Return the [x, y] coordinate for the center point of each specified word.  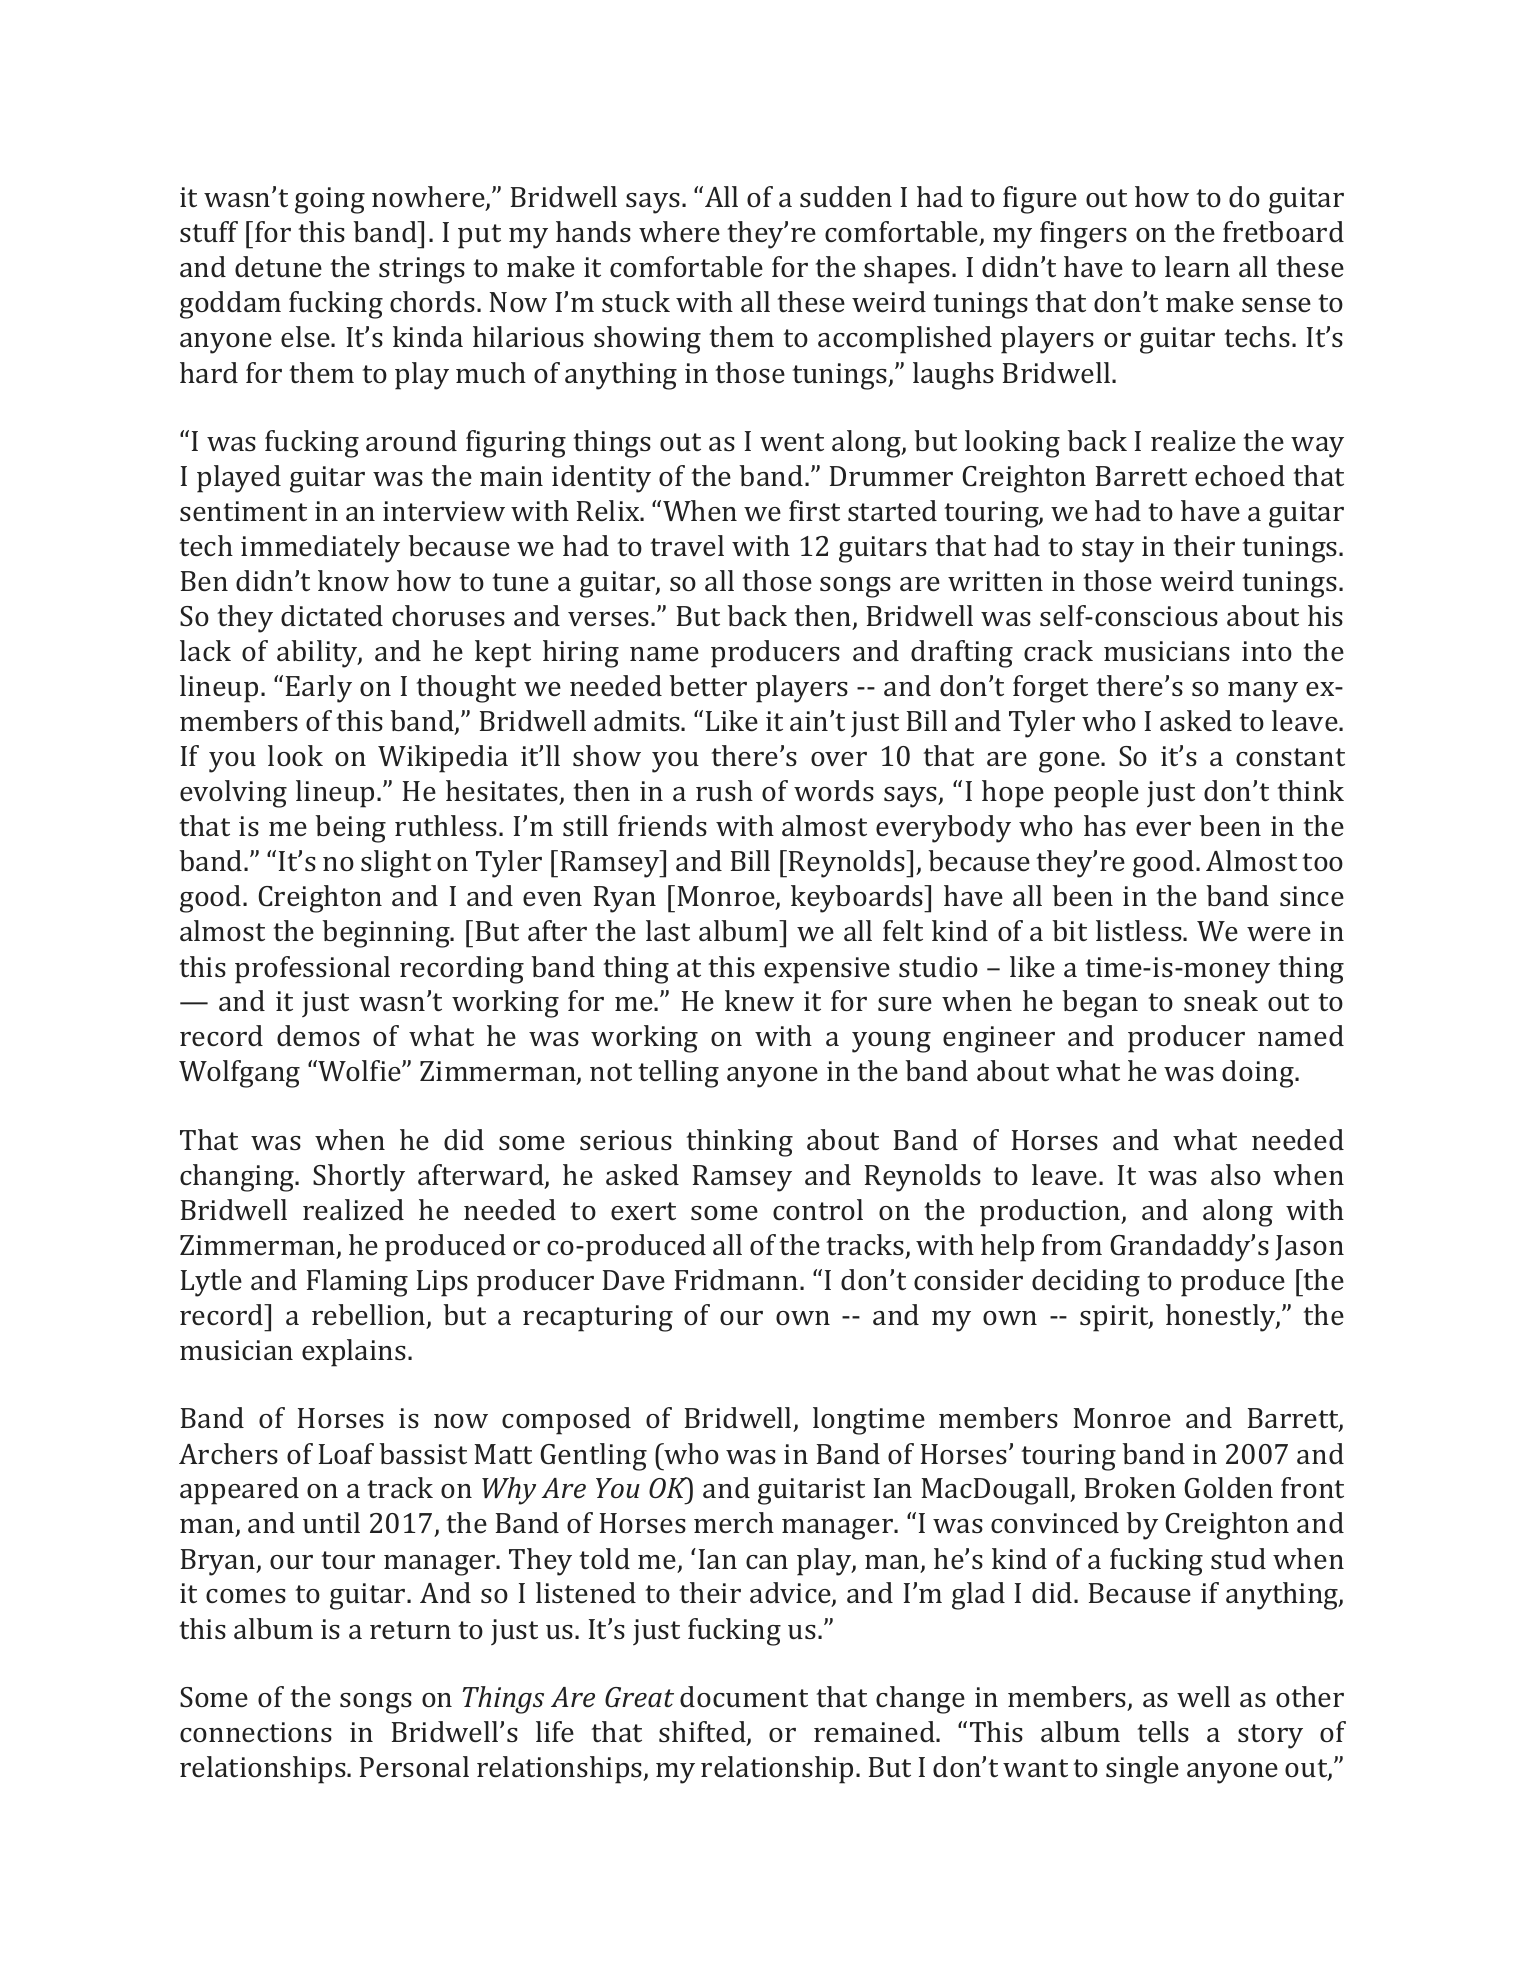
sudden [846, 196]
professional [312, 970]
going [330, 200]
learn [1197, 266]
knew [759, 1000]
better [708, 685]
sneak [1221, 1000]
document [744, 1696]
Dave [634, 1280]
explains [354, 1353]
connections [256, 1732]
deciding [1086, 1283]
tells [1163, 1731]
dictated [332, 615]
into [1267, 651]
